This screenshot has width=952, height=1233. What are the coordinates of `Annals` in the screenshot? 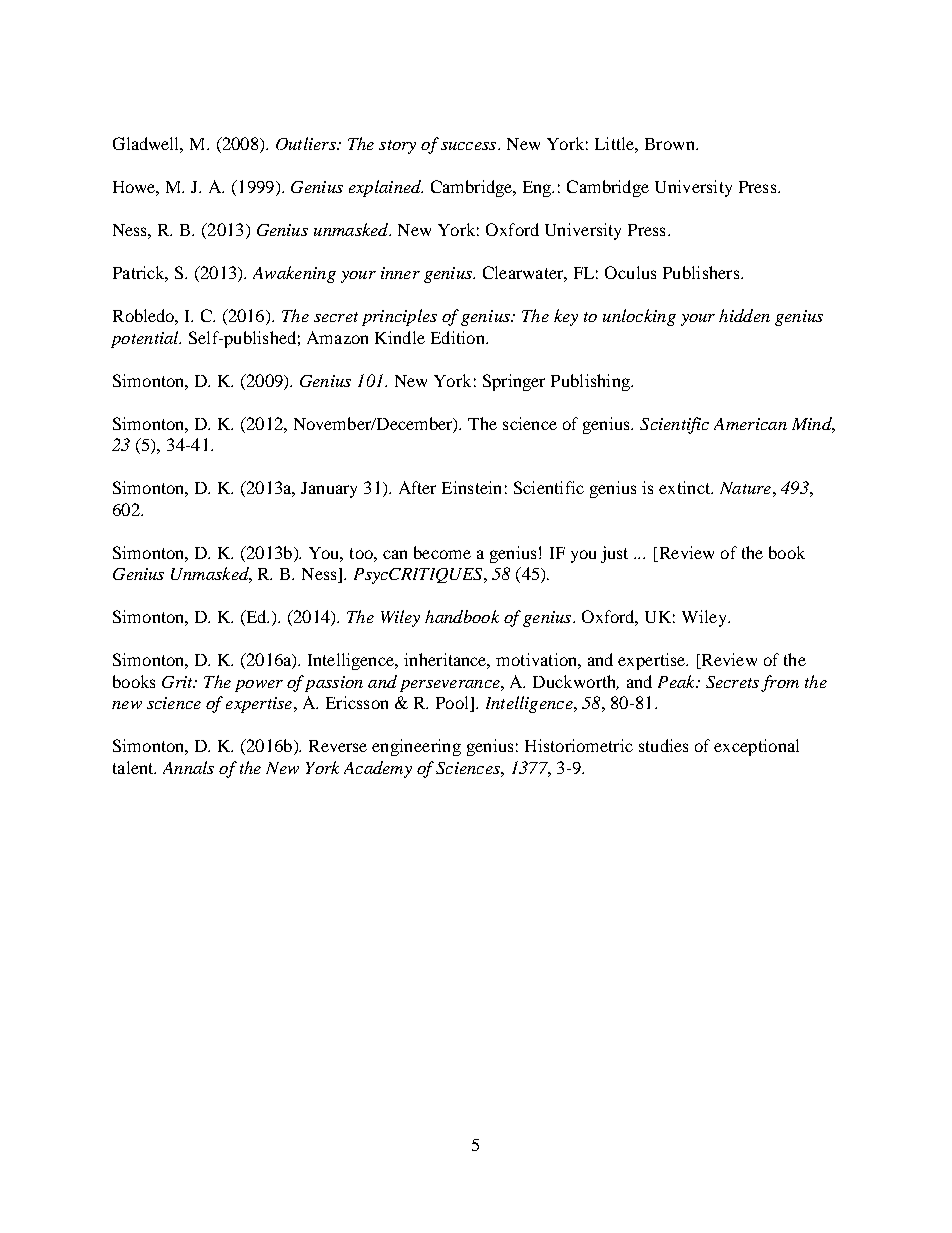 It's located at (188, 767).
